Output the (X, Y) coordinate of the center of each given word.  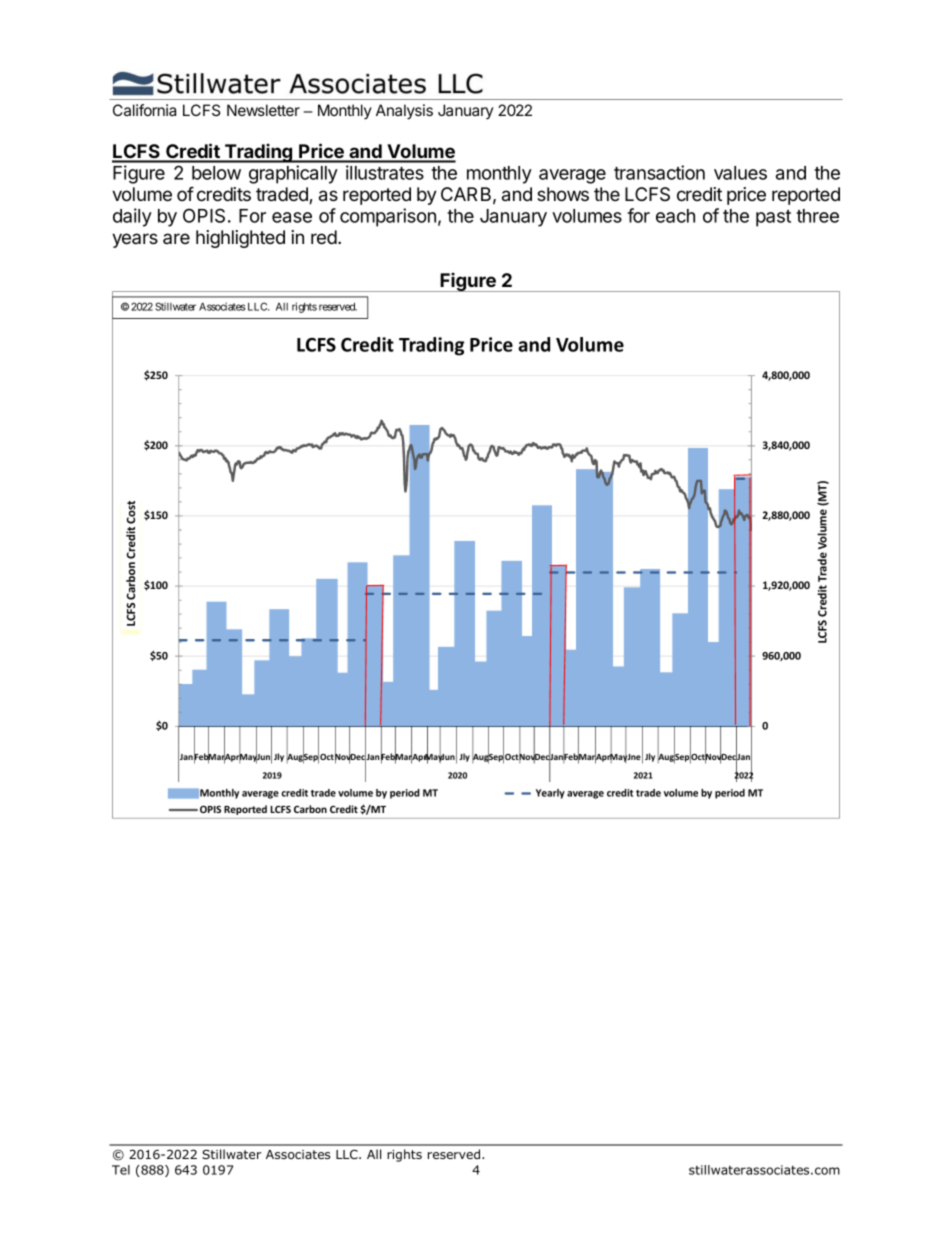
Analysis (404, 112)
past (773, 218)
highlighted (240, 239)
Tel (121, 1170)
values (740, 173)
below (216, 173)
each (675, 216)
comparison (388, 217)
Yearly (550, 794)
